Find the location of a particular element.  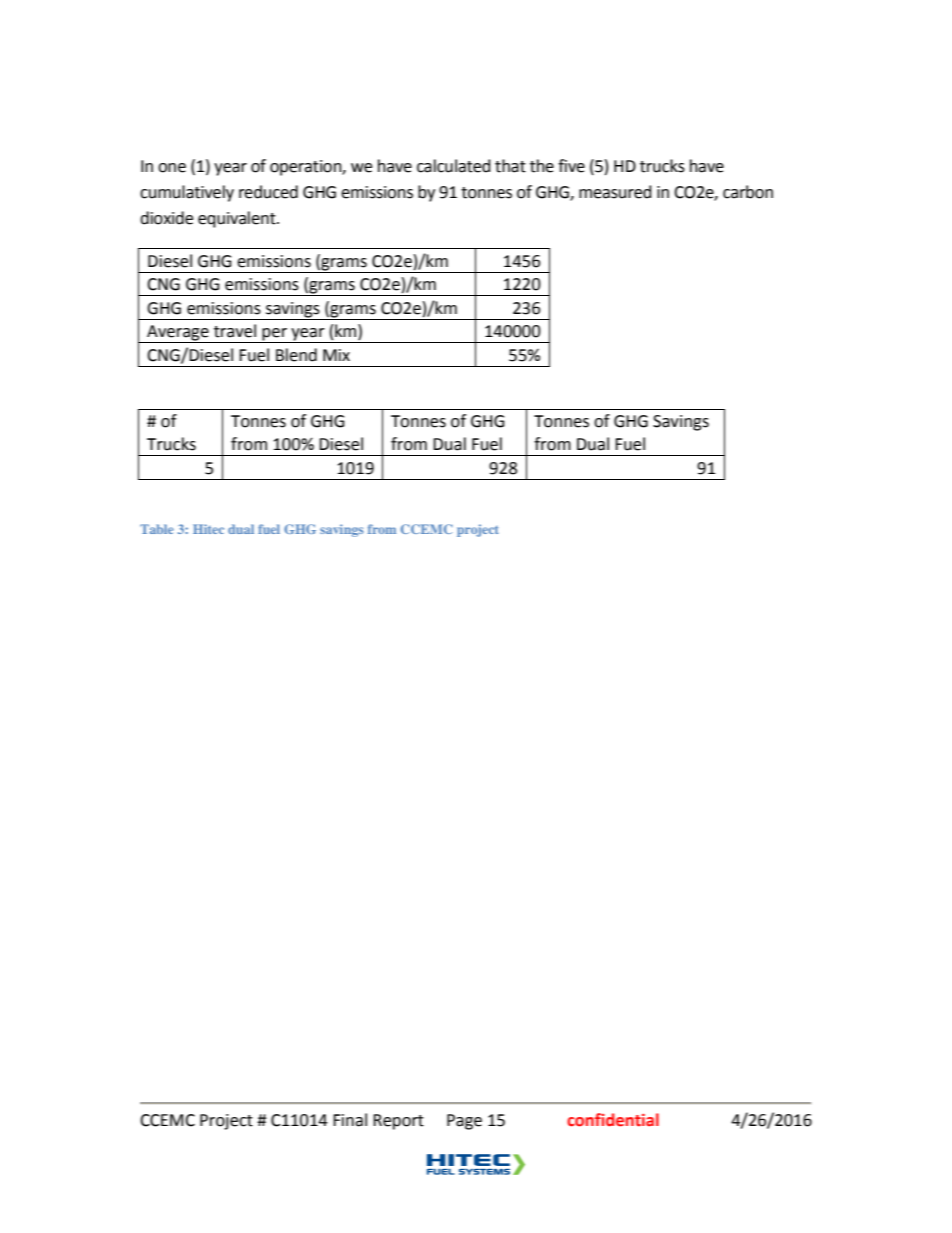

Final is located at coordinates (350, 1120).
